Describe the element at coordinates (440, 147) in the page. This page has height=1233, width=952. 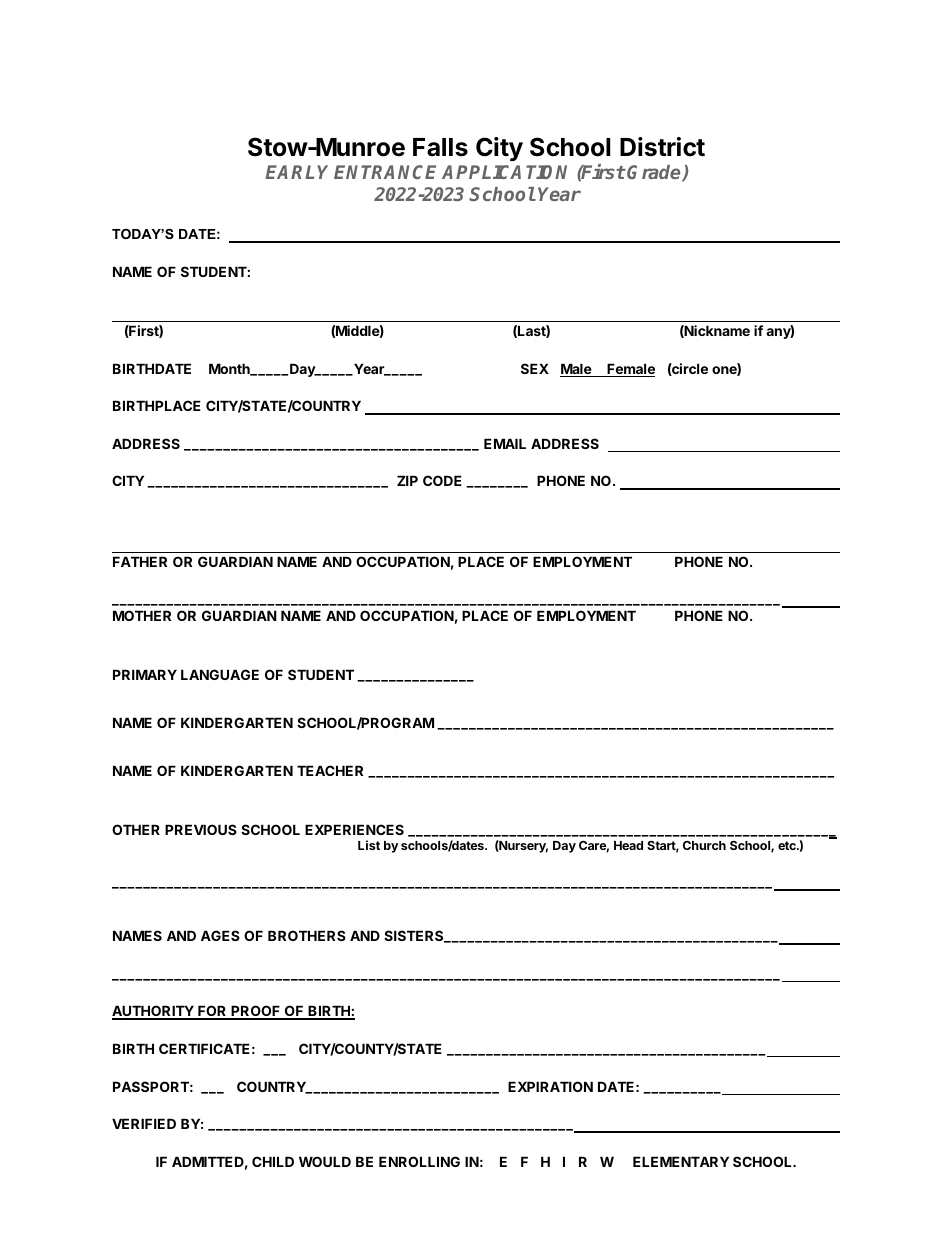
I see `Falls` at that location.
